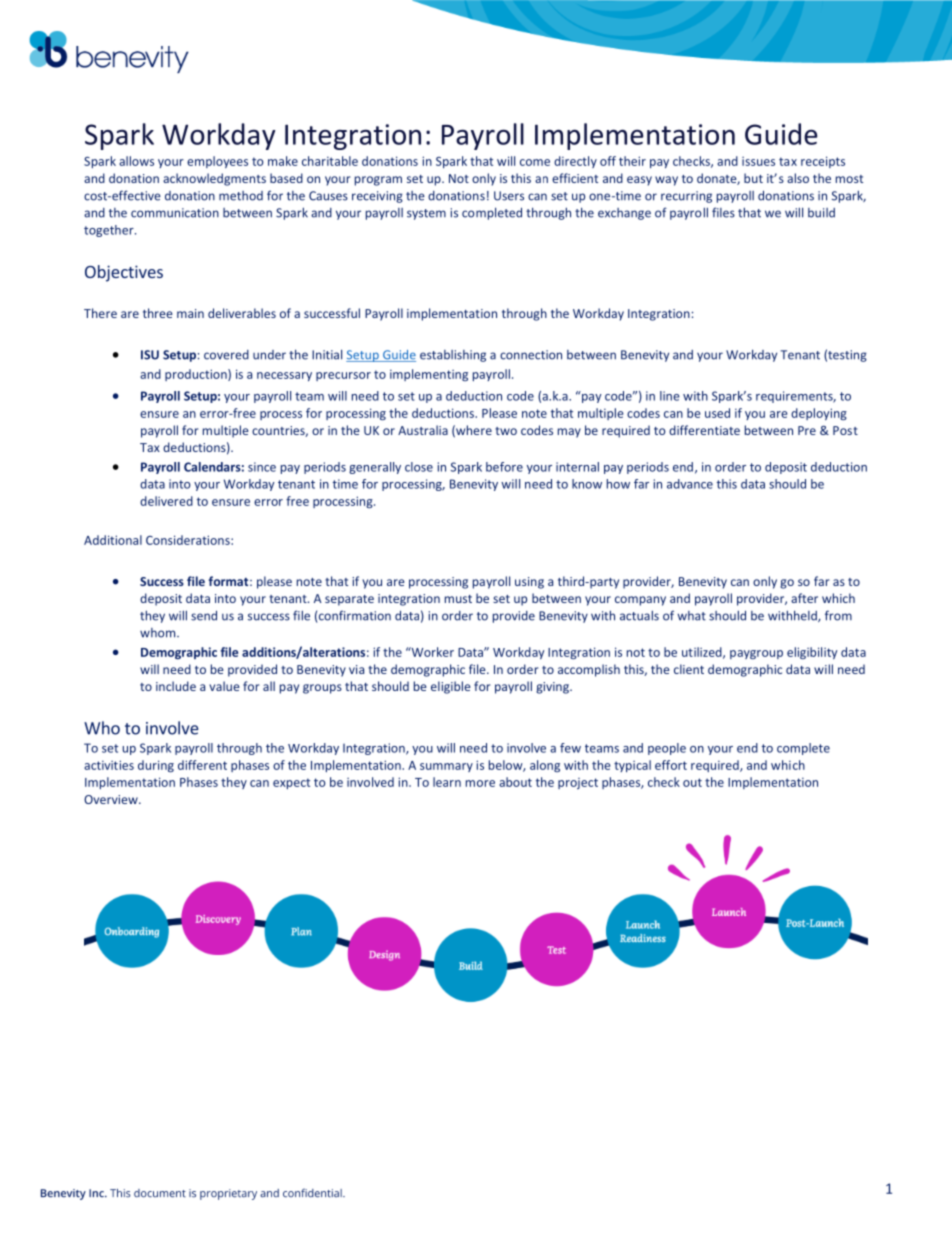  What do you see at coordinates (509, 196) in the screenshot?
I see `Users` at bounding box center [509, 196].
